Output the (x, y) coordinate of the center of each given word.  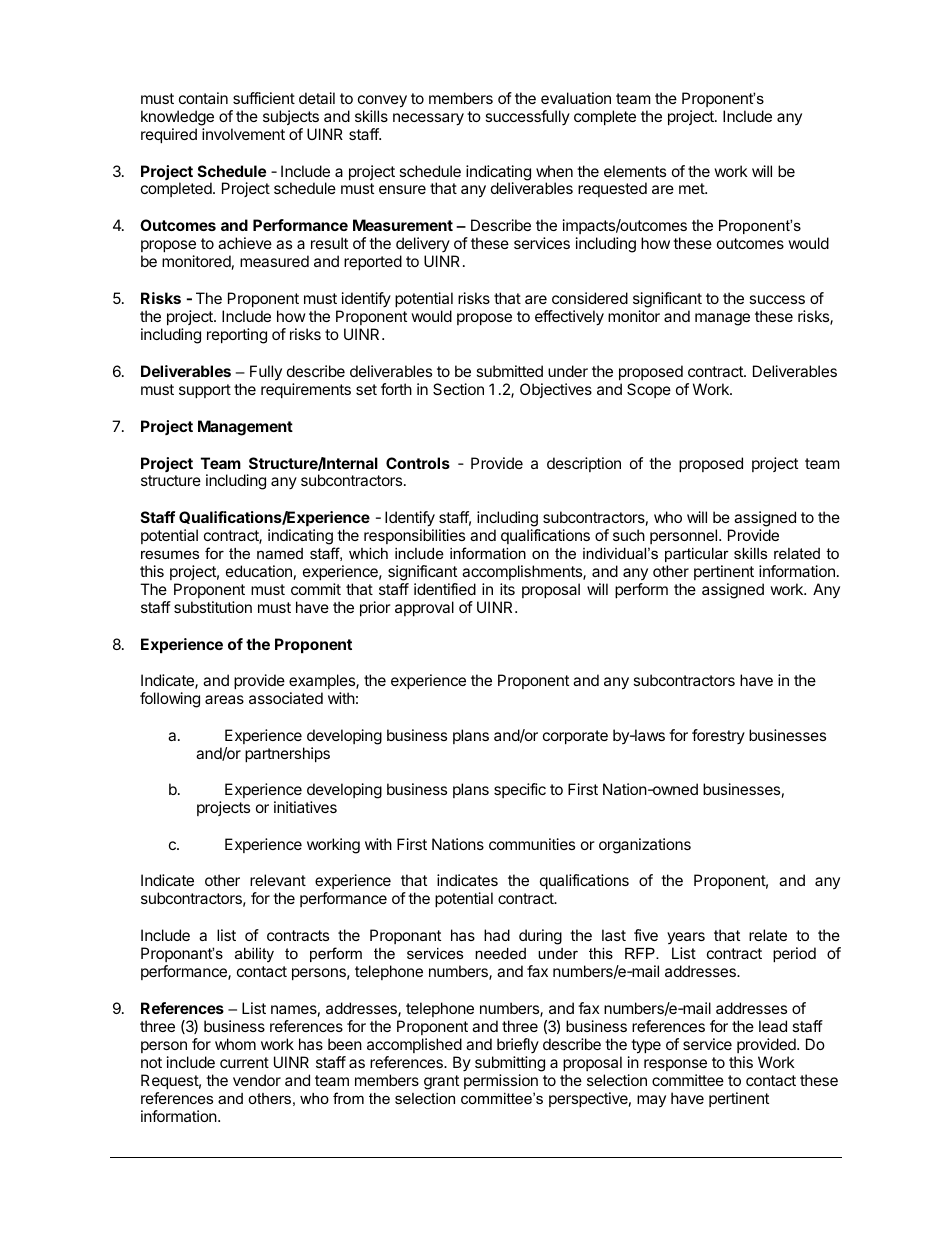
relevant (278, 880)
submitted (509, 371)
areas (224, 699)
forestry (718, 736)
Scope (649, 390)
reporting (237, 336)
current (244, 1062)
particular (697, 555)
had (497, 935)
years (686, 938)
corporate (575, 737)
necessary (428, 119)
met (692, 188)
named (280, 553)
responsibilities (414, 536)
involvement (243, 134)
